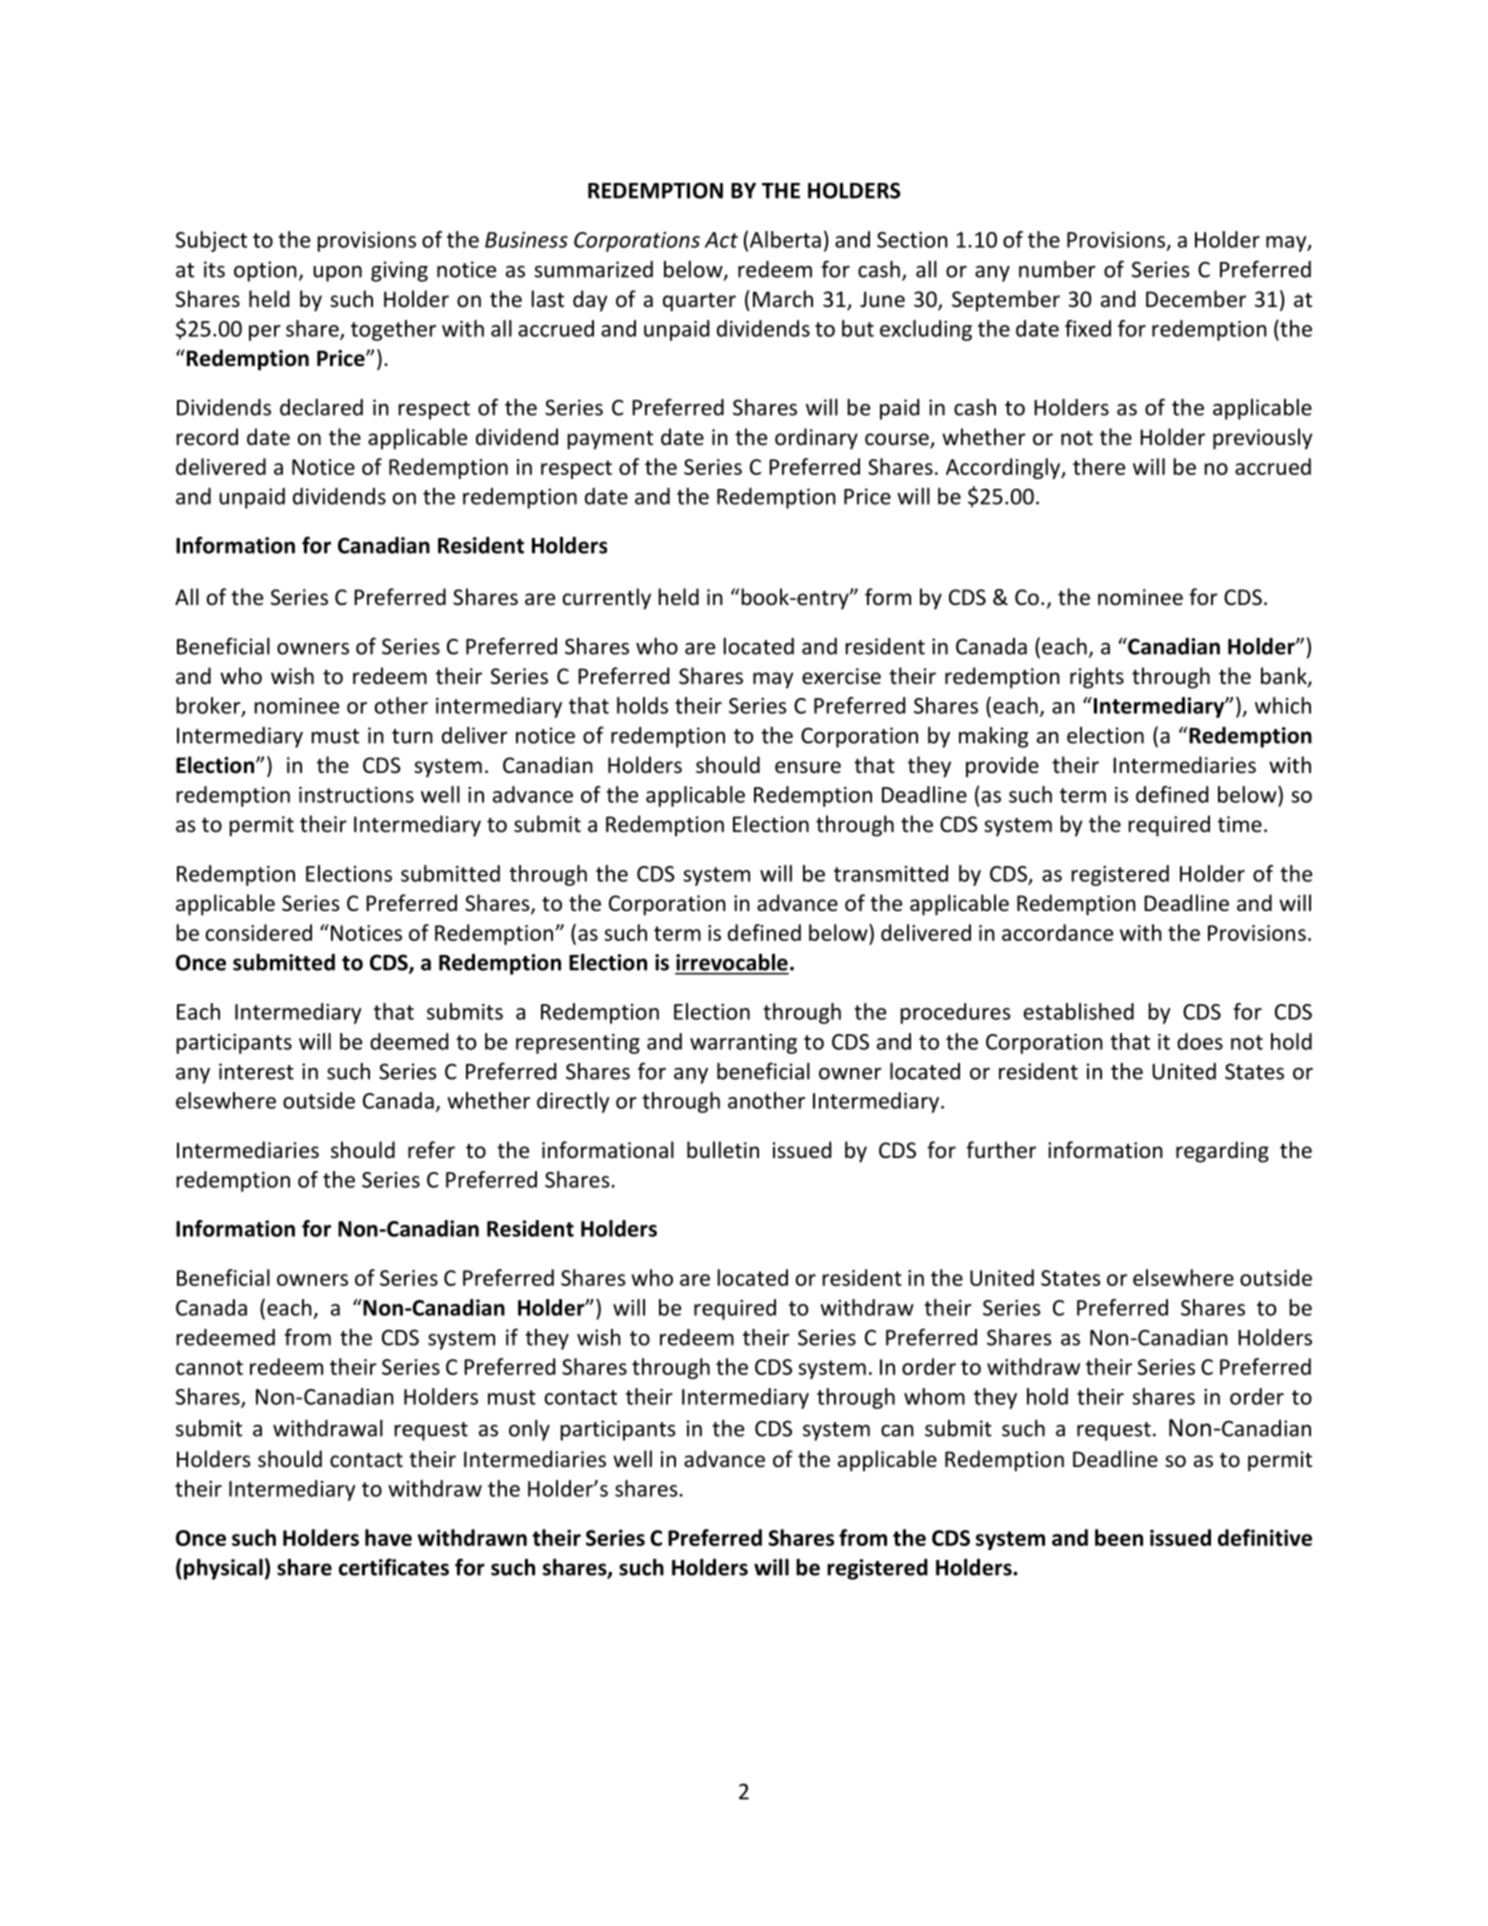 The height and width of the image is (1926, 1488). Describe the element at coordinates (1057, 932) in the image. I see `accordance` at that location.
